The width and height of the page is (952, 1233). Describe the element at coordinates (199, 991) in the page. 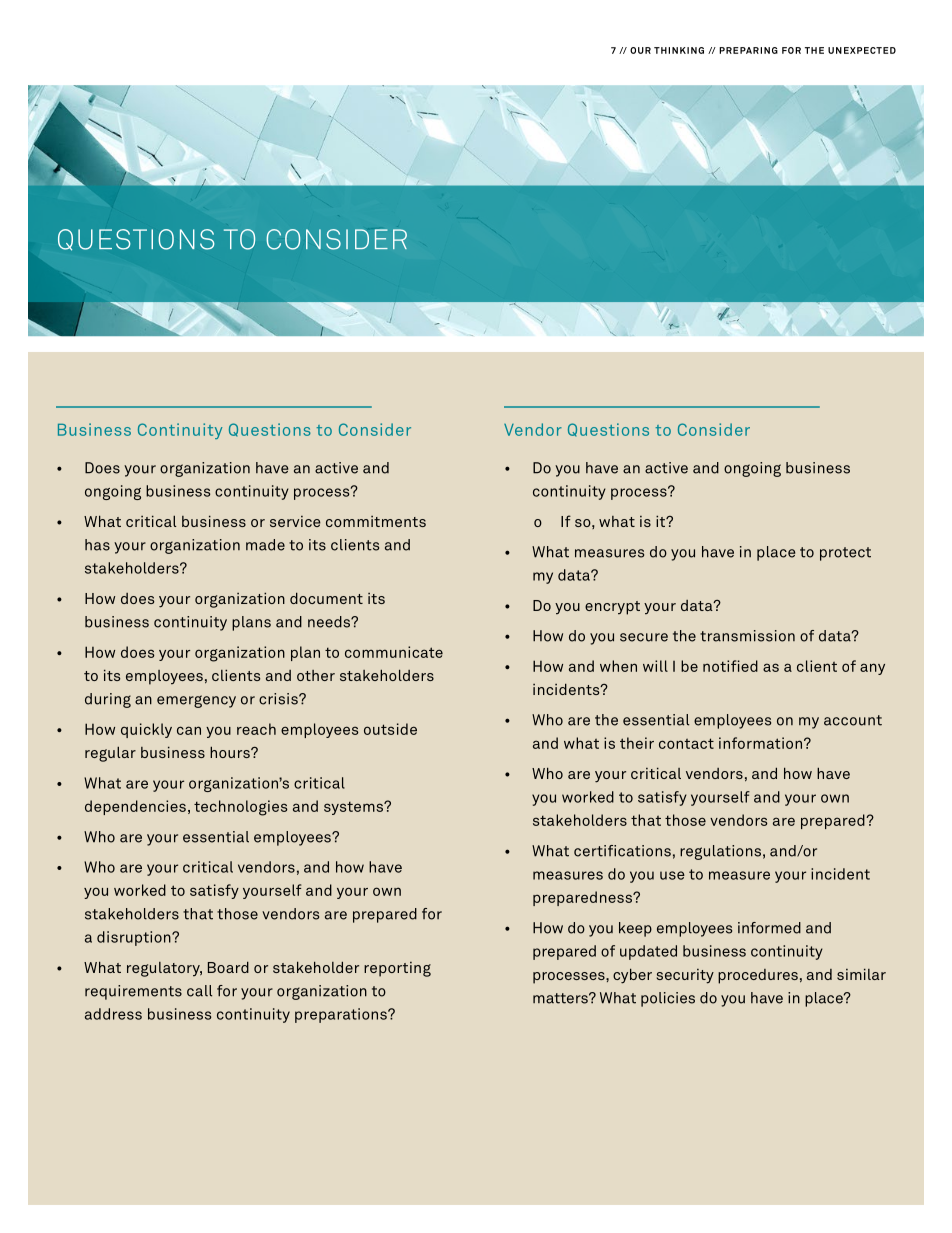

I see `call` at that location.
